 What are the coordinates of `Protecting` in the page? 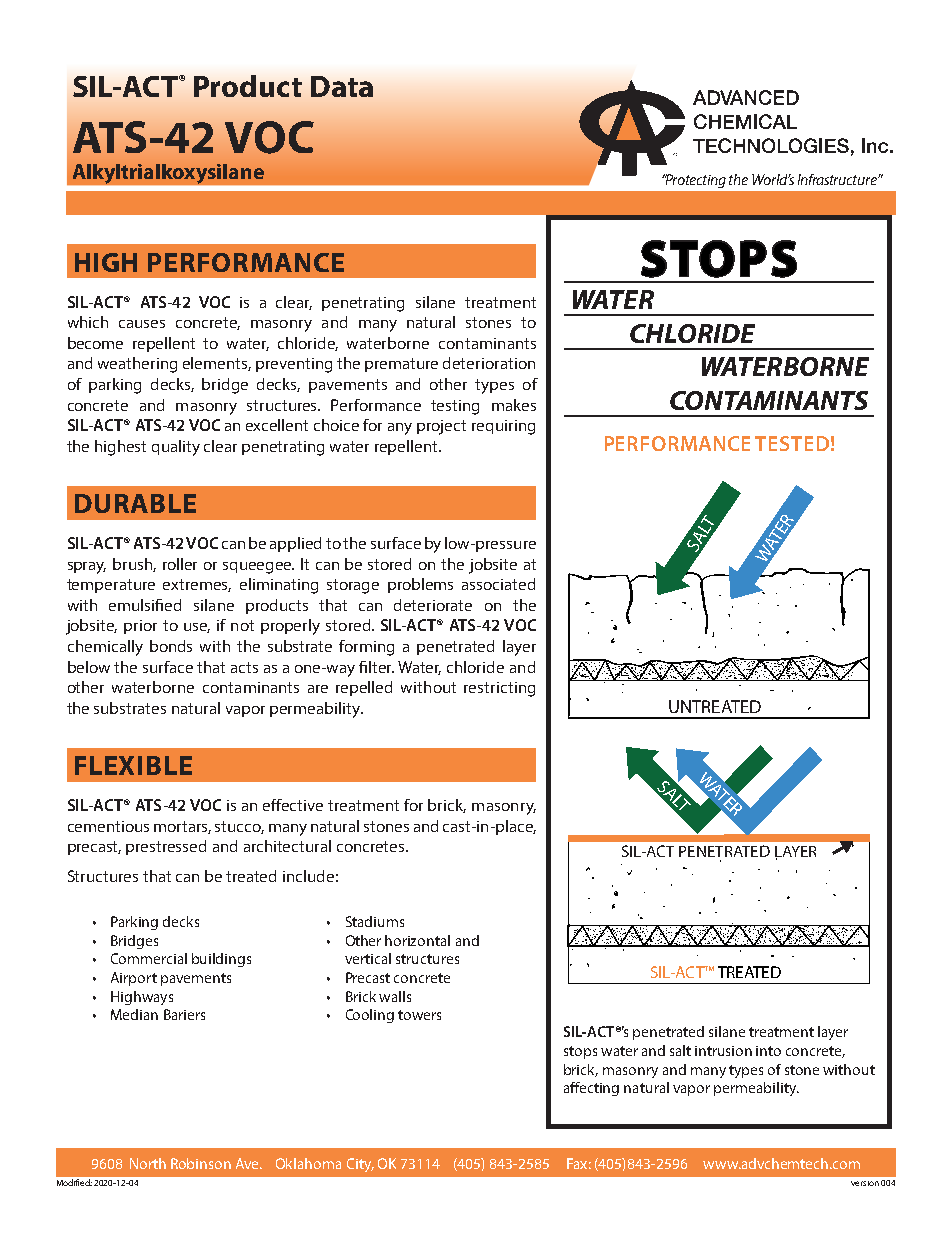 It's located at (695, 181).
